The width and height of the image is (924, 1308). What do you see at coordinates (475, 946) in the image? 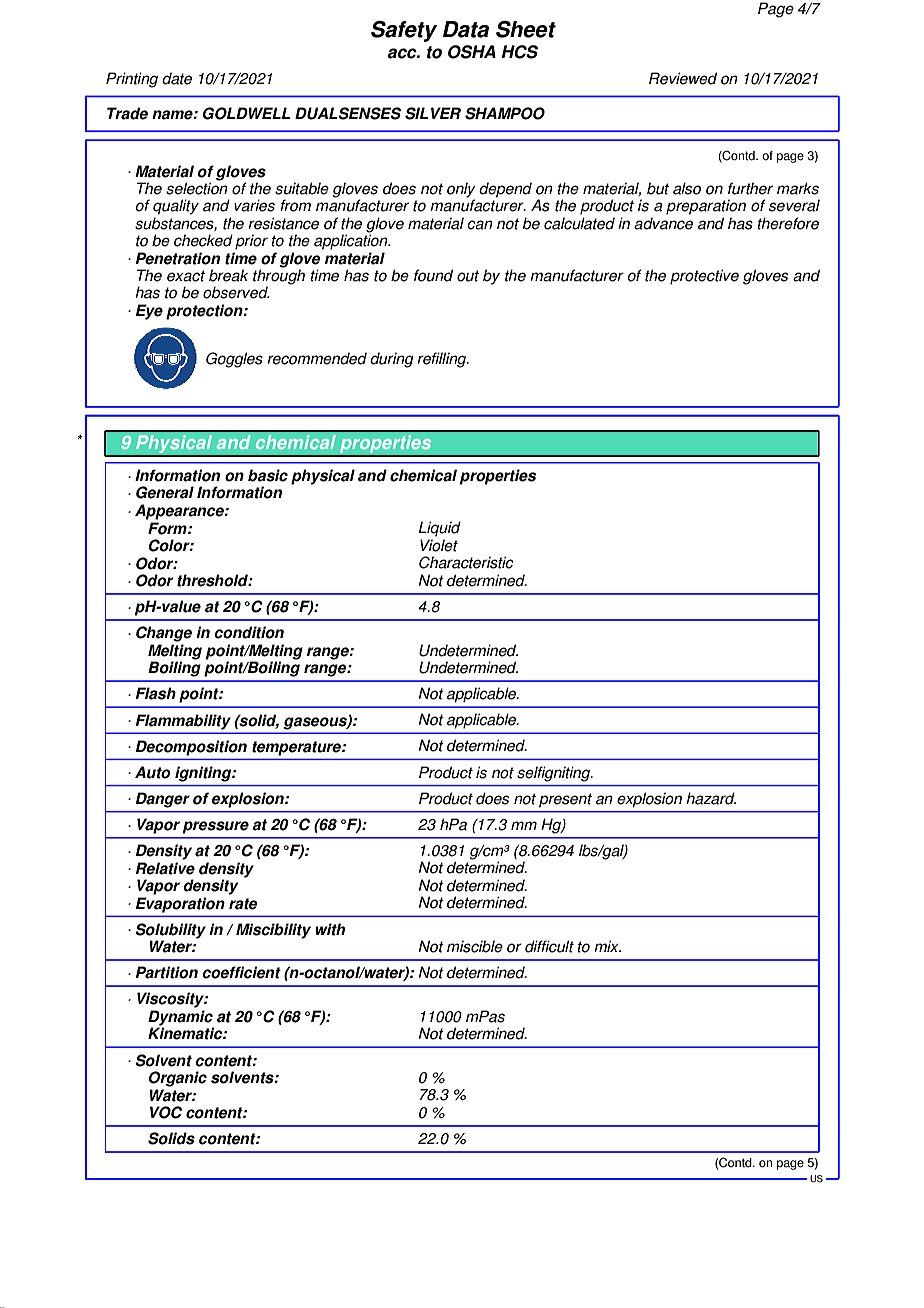
I see `miscible` at bounding box center [475, 946].
